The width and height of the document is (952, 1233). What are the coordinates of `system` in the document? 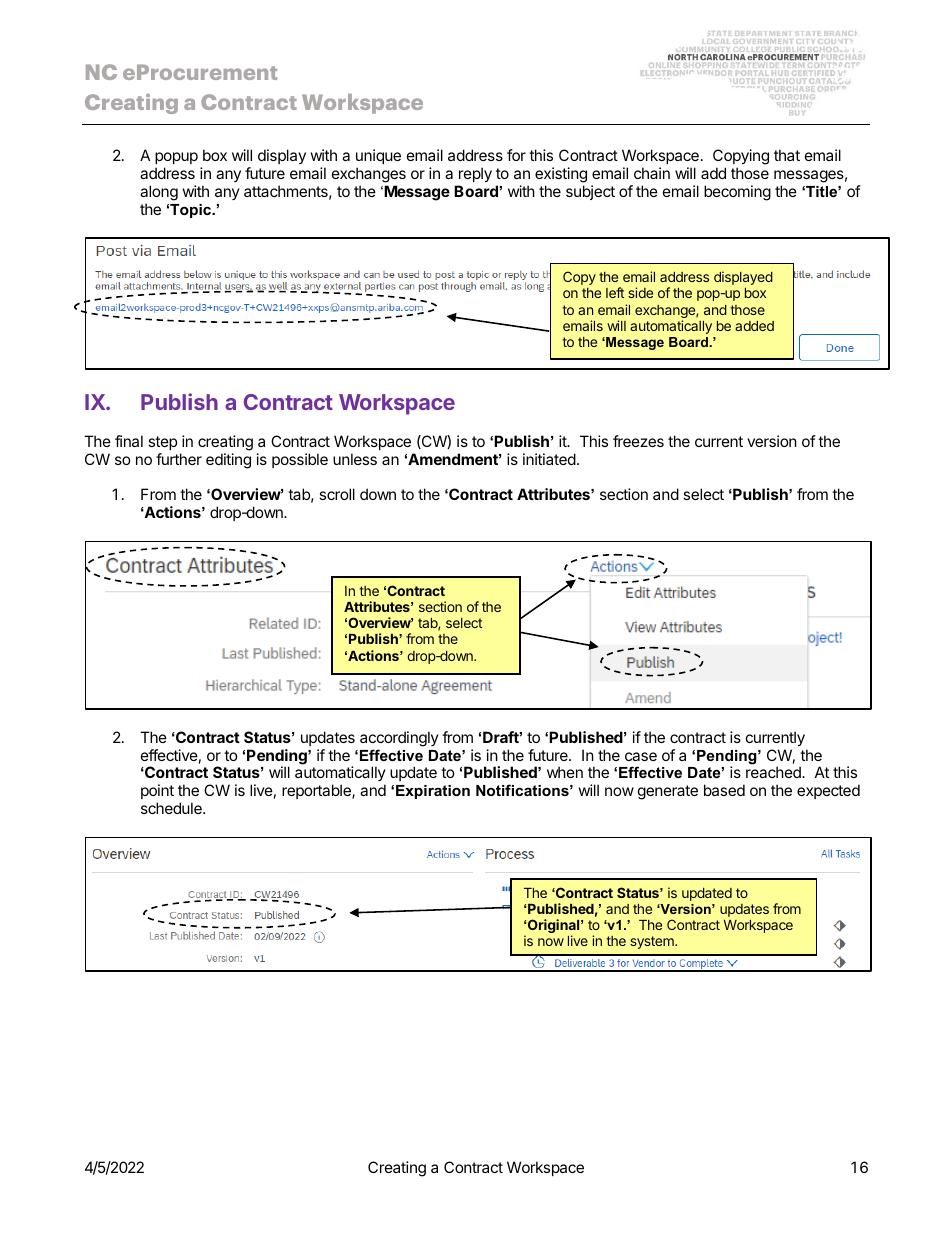 It's located at (653, 942).
